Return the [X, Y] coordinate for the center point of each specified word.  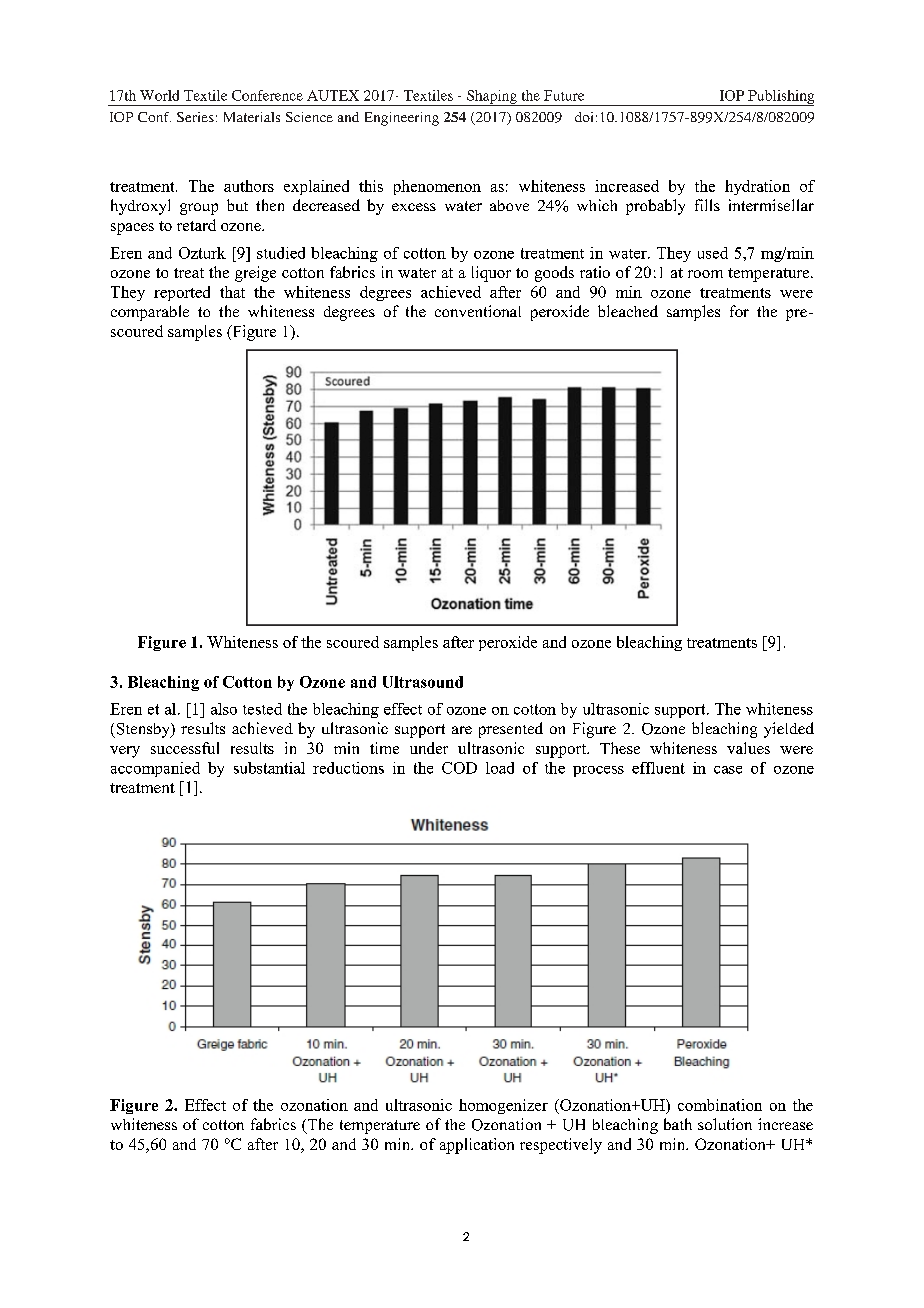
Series [195, 117]
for [739, 311]
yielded [789, 730]
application [477, 1146]
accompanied [155, 769]
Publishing [780, 98]
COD [459, 768]
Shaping [492, 98]
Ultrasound [423, 682]
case [728, 770]
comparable [150, 313]
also [224, 709]
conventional [478, 311]
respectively [561, 1146]
